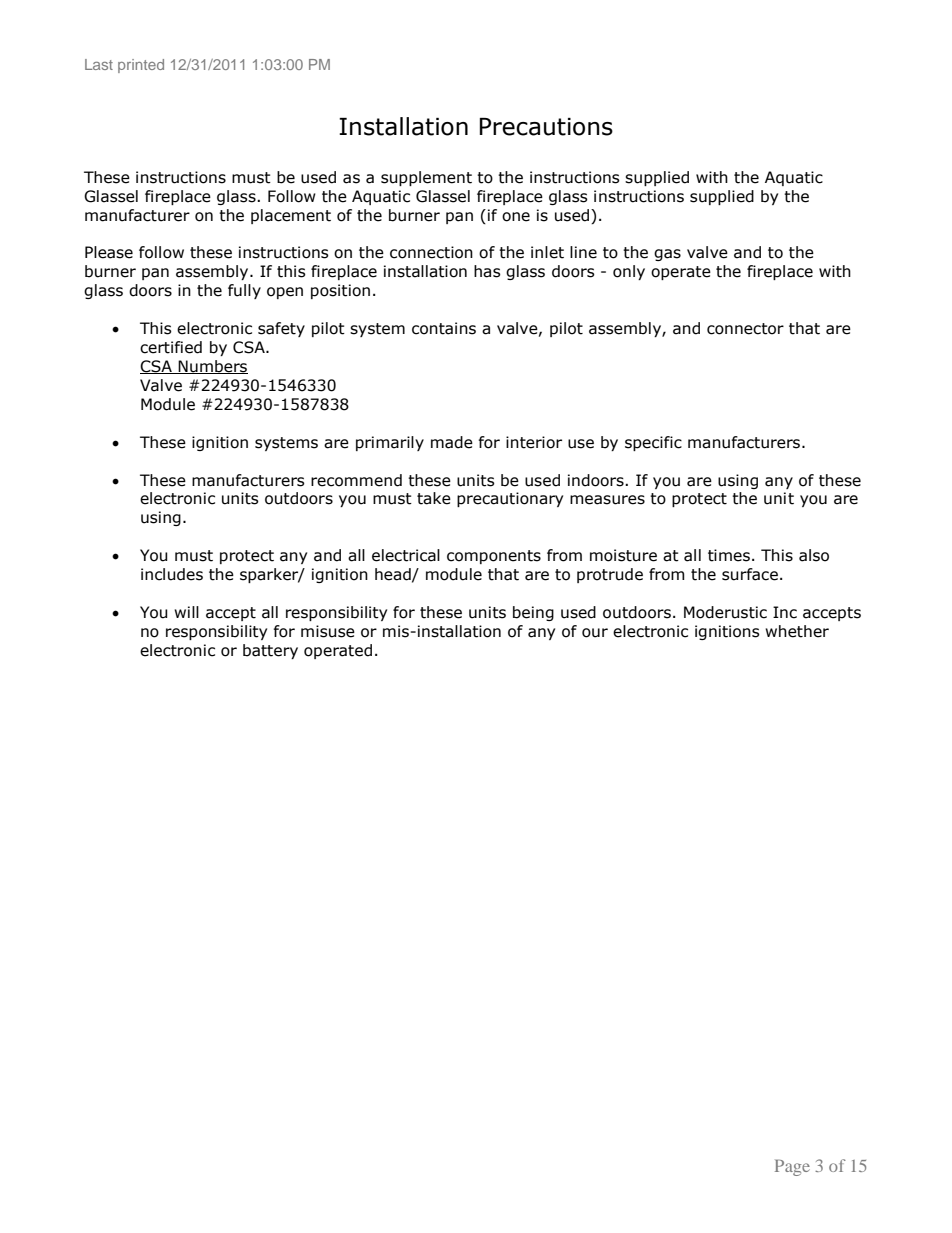  What do you see at coordinates (533, 613) in the screenshot?
I see `being` at bounding box center [533, 613].
